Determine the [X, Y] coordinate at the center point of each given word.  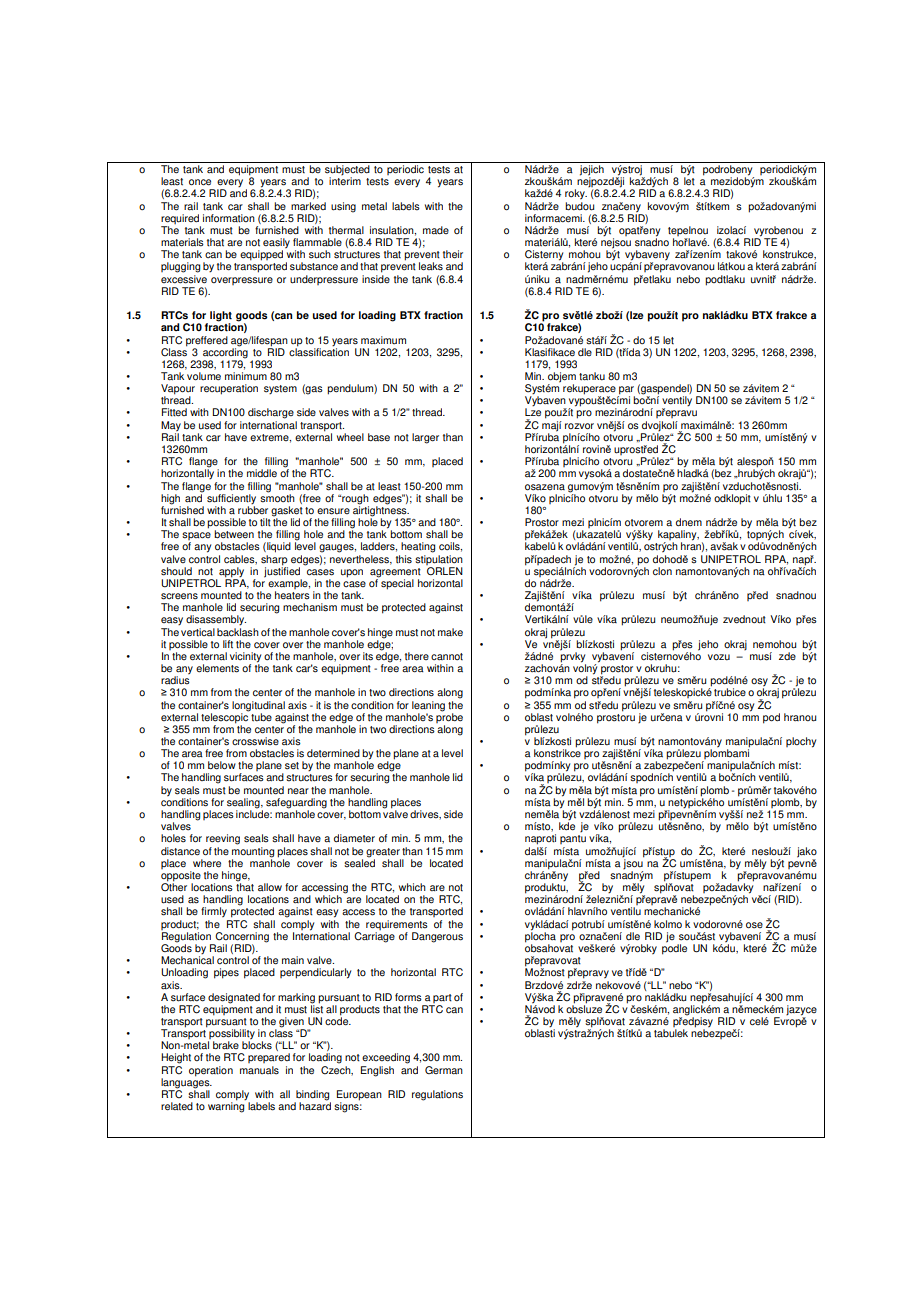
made [436, 230]
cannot [447, 656]
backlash [238, 632]
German [444, 1070]
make [450, 632]
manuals [259, 1070]
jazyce [801, 1011]
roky [576, 194]
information [229, 218]
